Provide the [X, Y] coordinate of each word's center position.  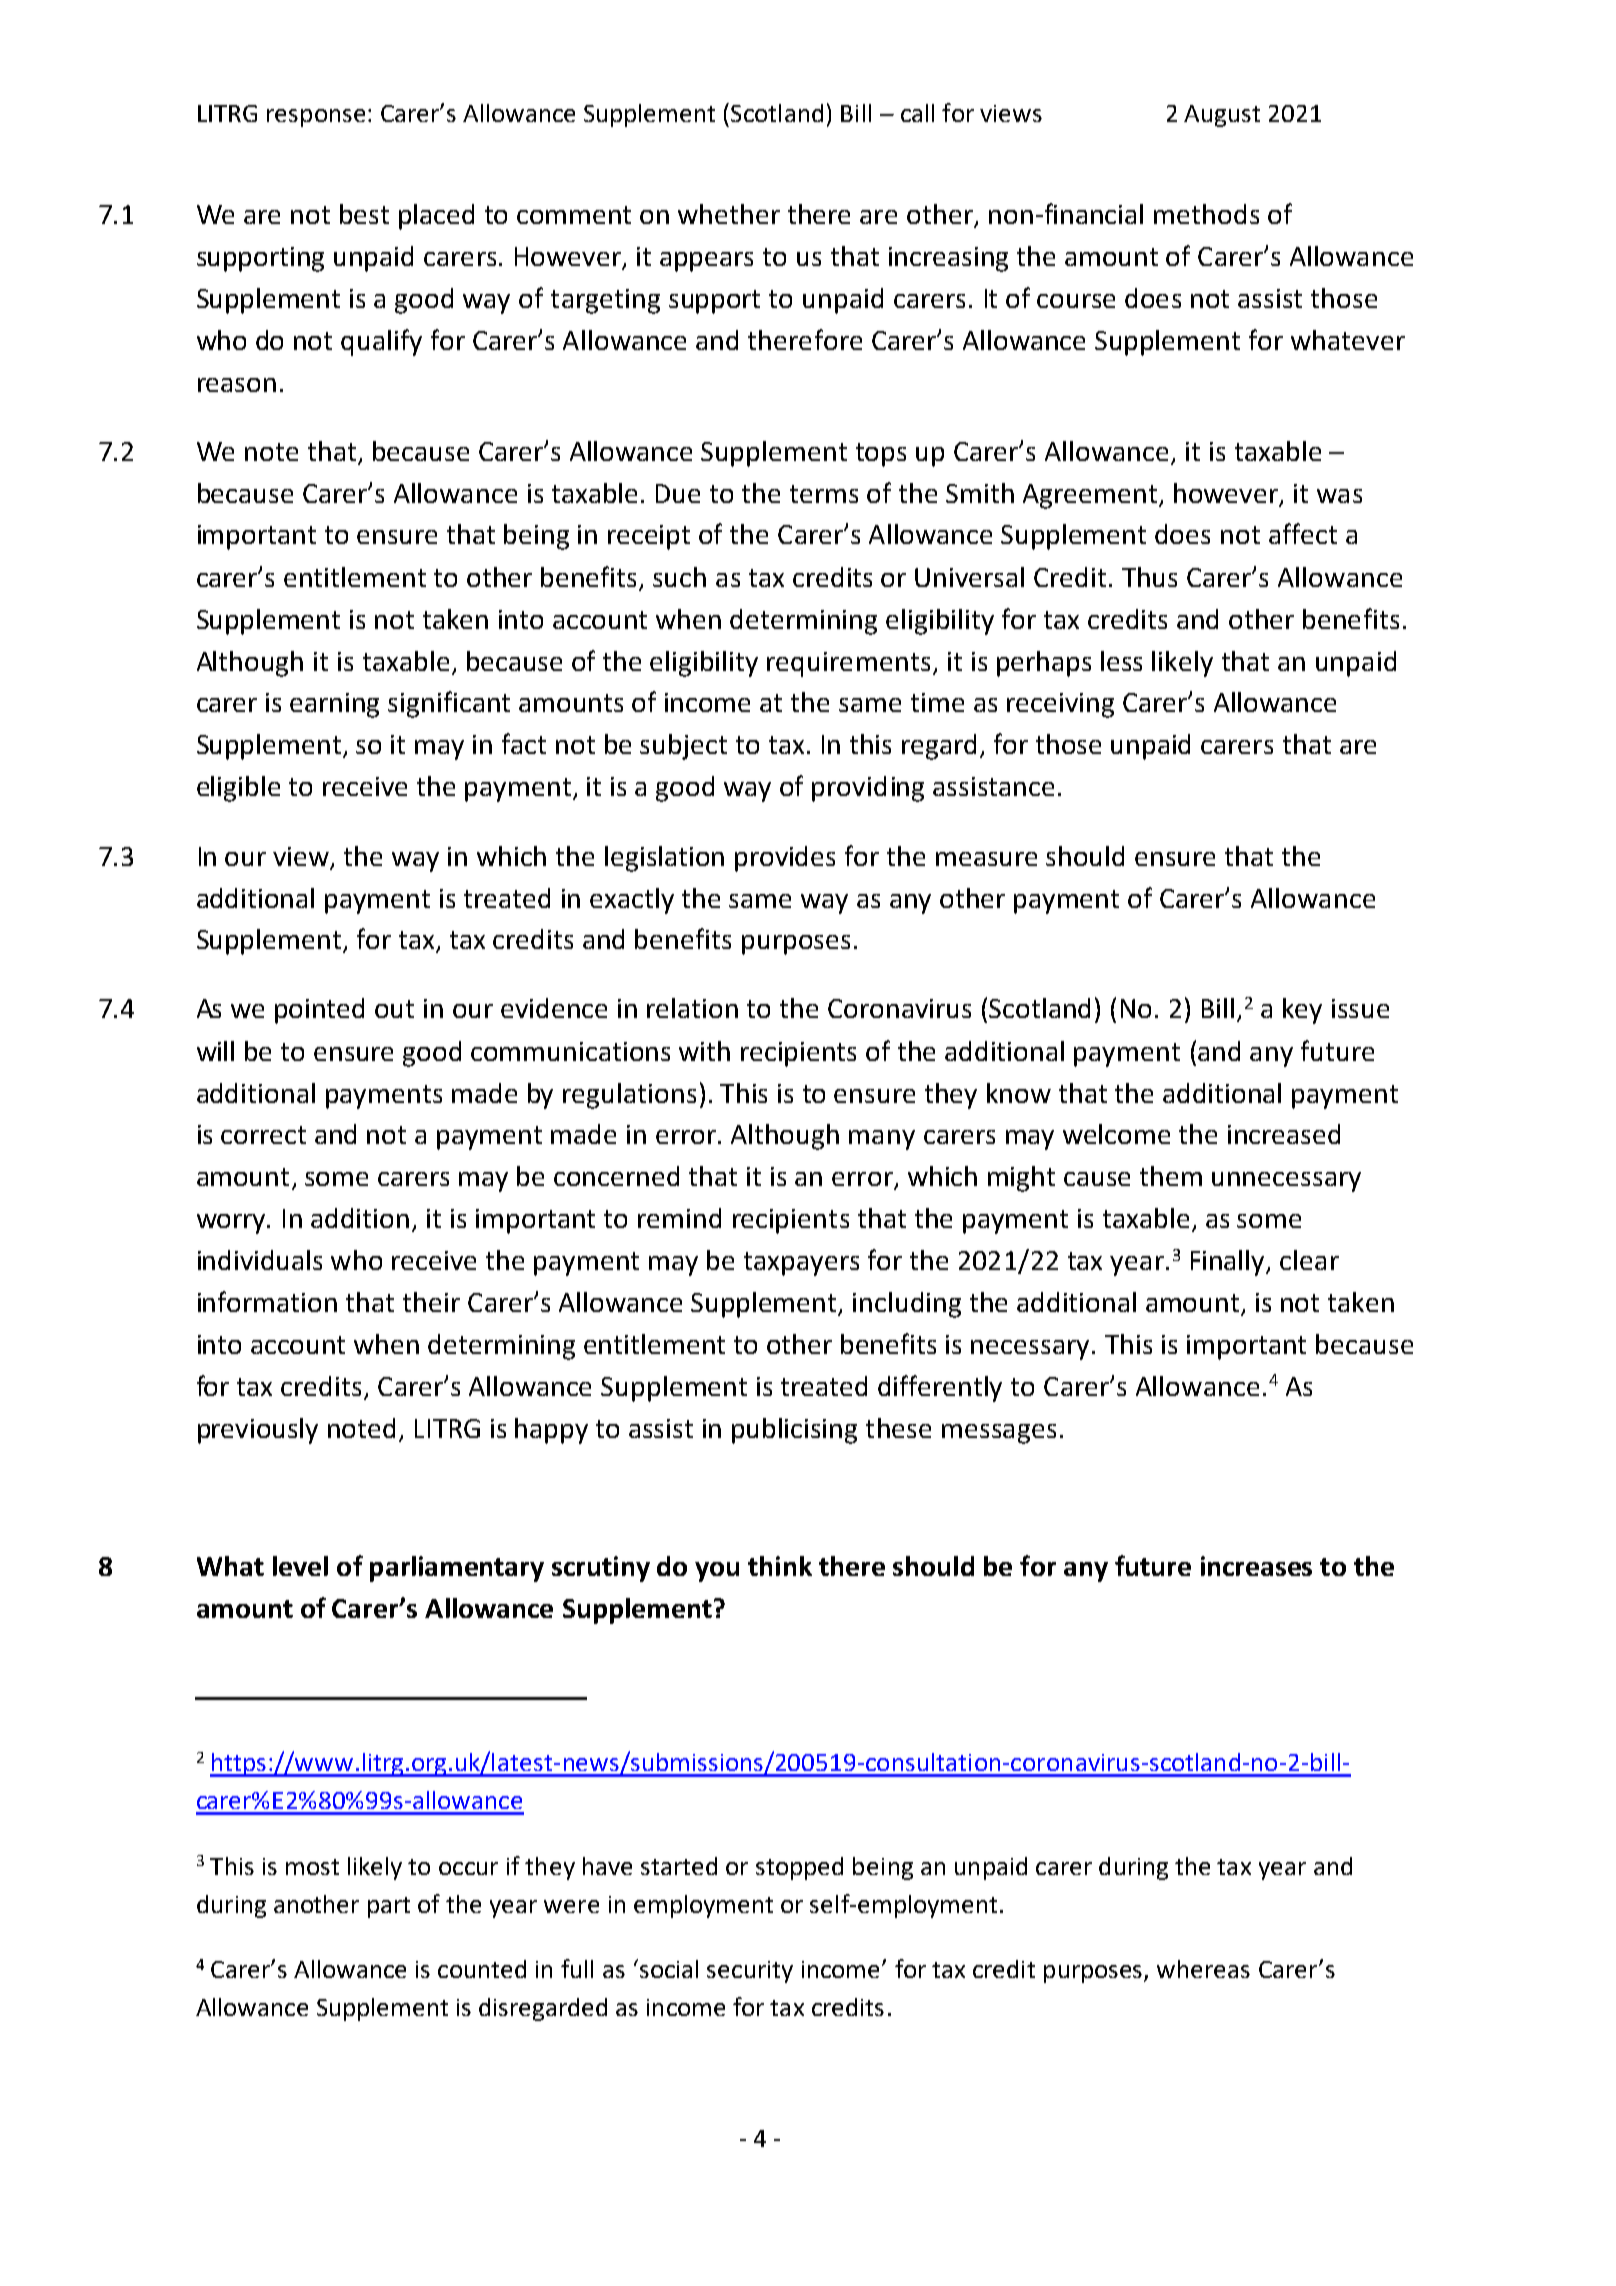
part [389, 1907]
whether [729, 214]
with [704, 1051]
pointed [319, 1011]
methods [1206, 214]
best [364, 214]
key [1302, 1011]
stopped [799, 1868]
